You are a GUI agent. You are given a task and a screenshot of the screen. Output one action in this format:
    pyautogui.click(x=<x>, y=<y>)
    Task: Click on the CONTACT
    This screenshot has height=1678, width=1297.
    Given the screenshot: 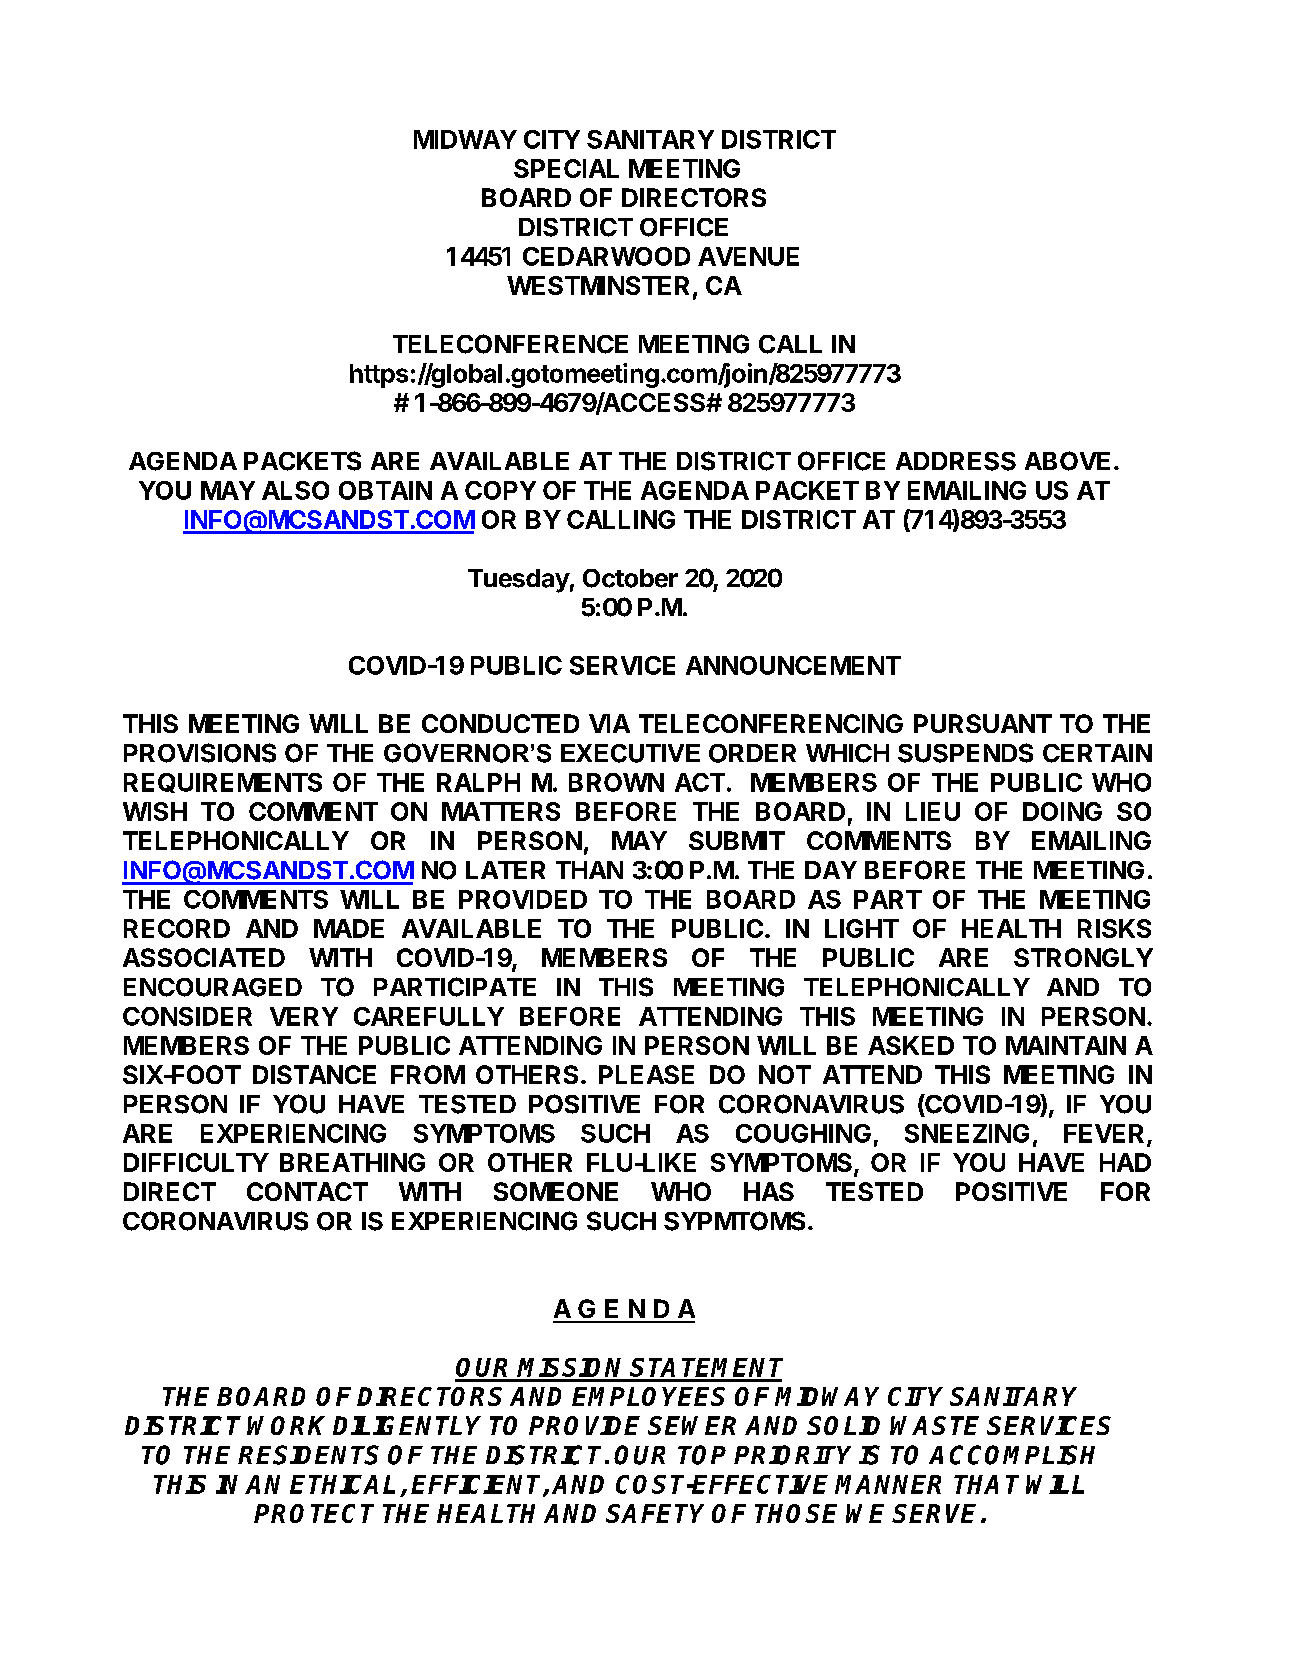 What is the action you would take?
    pyautogui.click(x=307, y=1191)
